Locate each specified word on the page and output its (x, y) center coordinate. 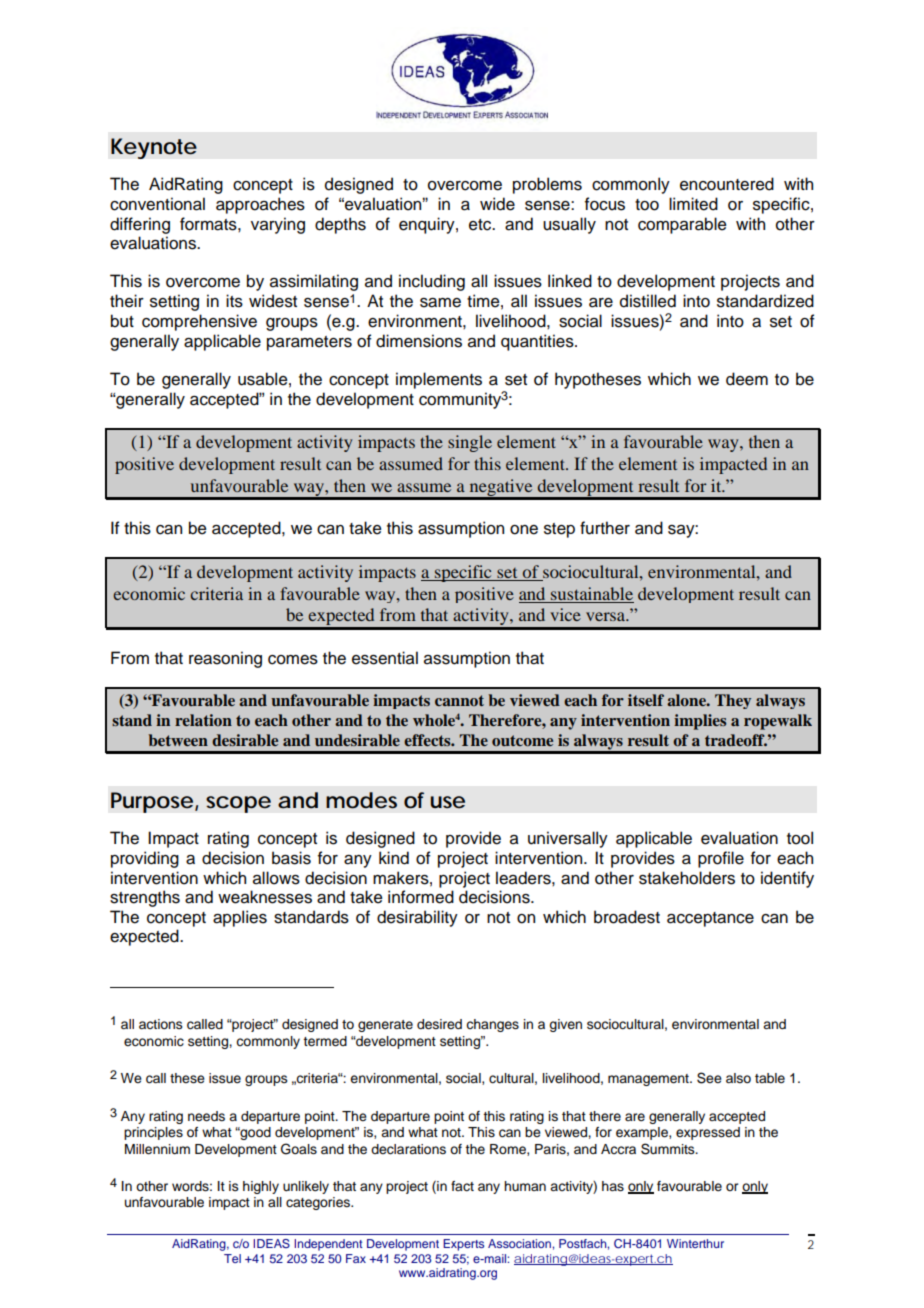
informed (421, 897)
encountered (727, 184)
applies (240, 918)
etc (481, 225)
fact (462, 1186)
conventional (157, 204)
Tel (232, 1258)
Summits (669, 1149)
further (605, 528)
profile (721, 859)
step (559, 530)
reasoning (225, 659)
